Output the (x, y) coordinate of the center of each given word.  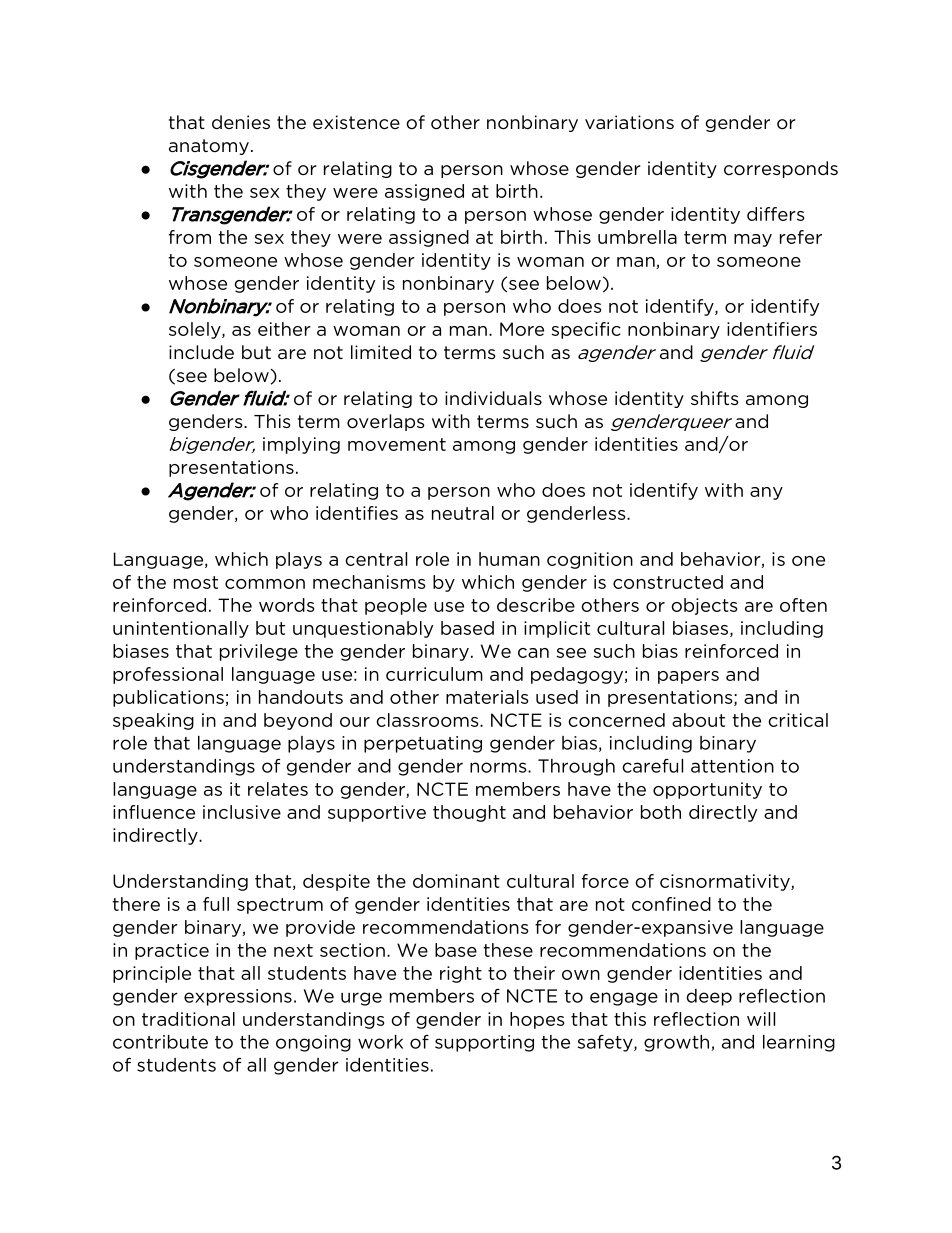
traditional (188, 1019)
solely (196, 330)
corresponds (781, 169)
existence (356, 122)
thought (469, 813)
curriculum (434, 674)
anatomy (209, 147)
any (766, 493)
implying (301, 445)
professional (168, 675)
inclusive (242, 812)
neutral (463, 513)
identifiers (772, 329)
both (661, 812)
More (522, 329)
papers (688, 677)
